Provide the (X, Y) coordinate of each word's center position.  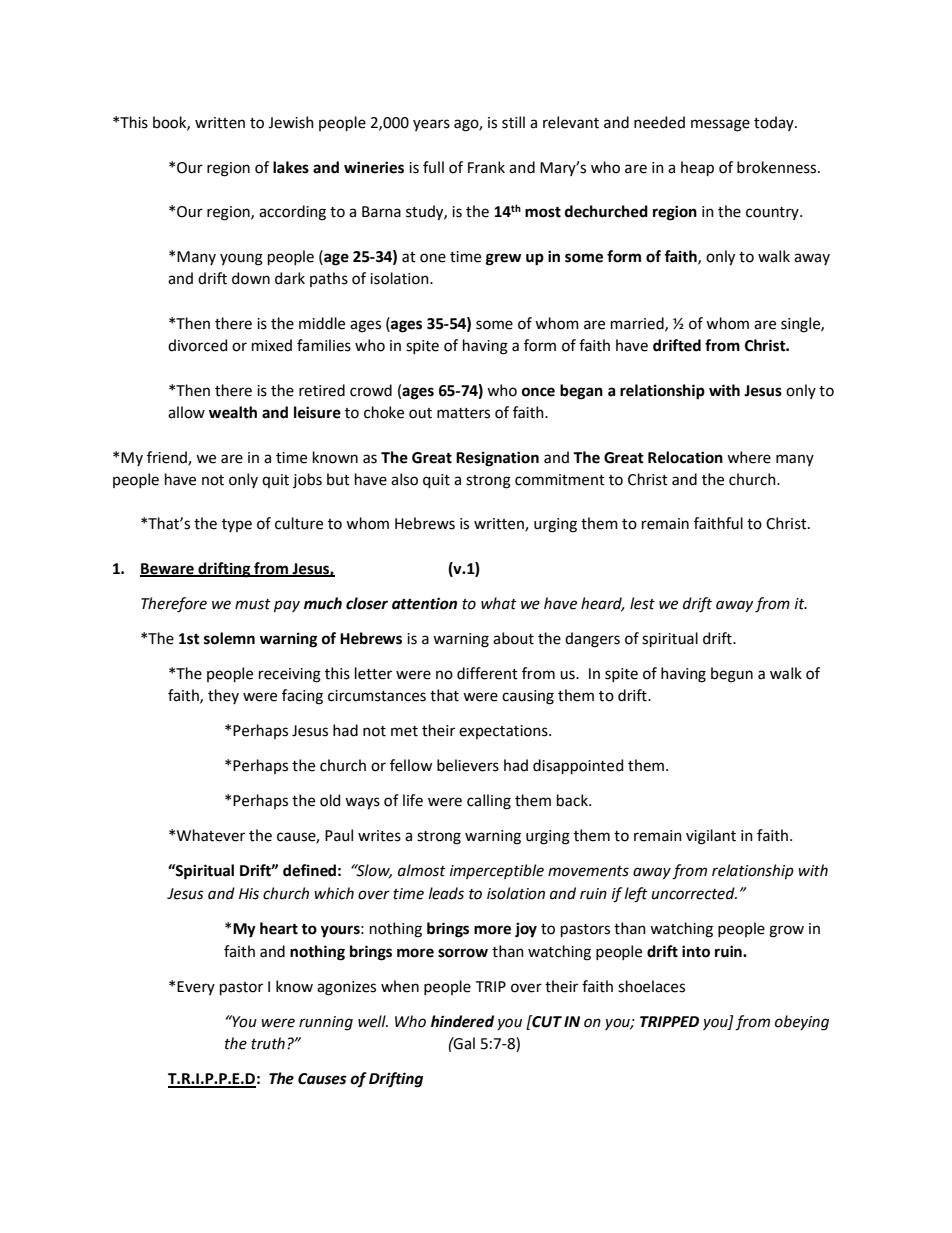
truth (268, 1043)
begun (732, 675)
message (720, 125)
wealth (233, 412)
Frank (486, 167)
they (223, 696)
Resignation (497, 459)
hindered (462, 1021)
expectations (504, 732)
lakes (291, 167)
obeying (802, 1023)
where (749, 457)
